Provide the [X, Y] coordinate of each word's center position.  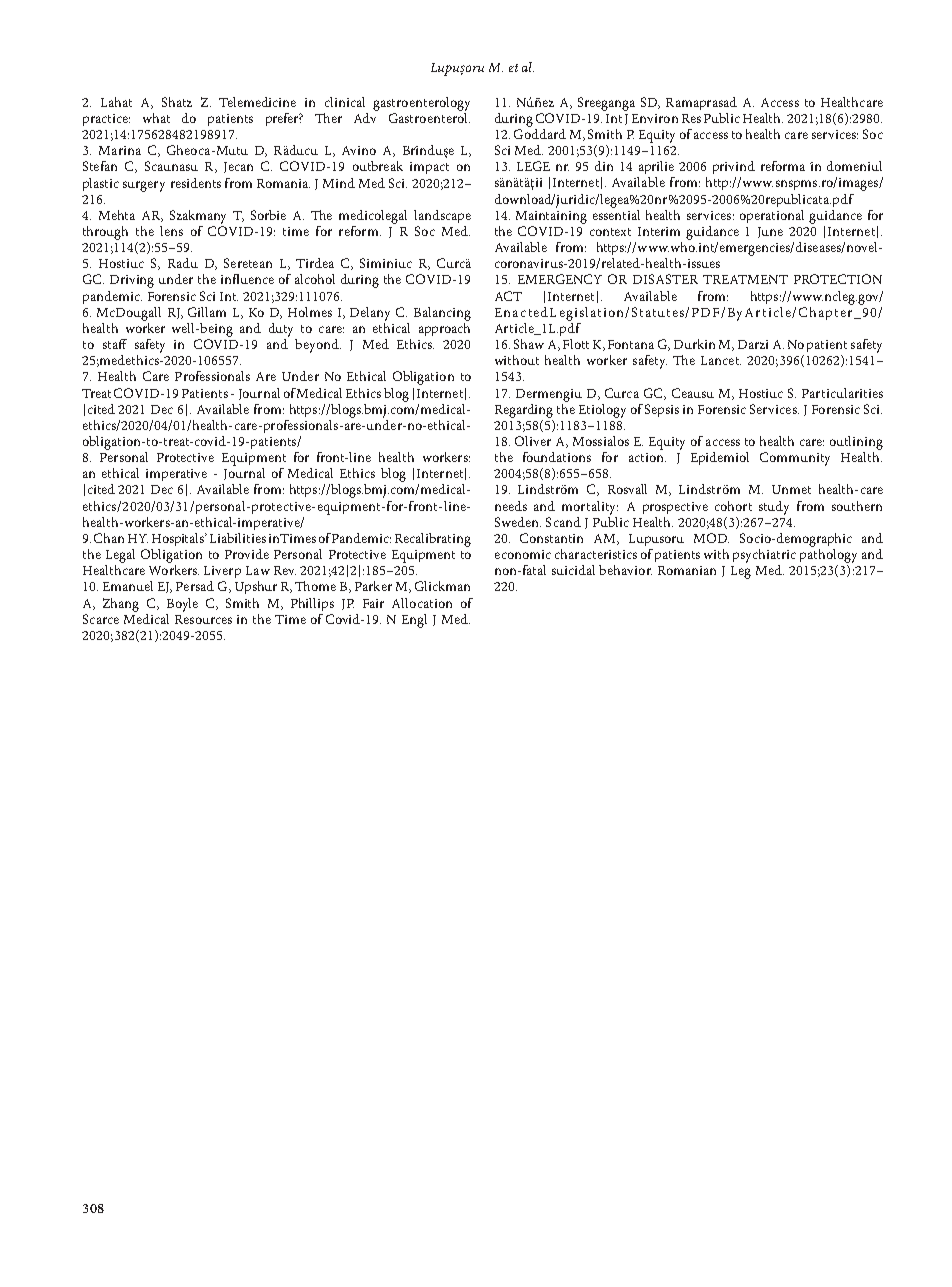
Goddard [540, 132]
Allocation [422, 603]
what [156, 118]
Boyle [182, 605]
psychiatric [764, 556]
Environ [655, 118]
